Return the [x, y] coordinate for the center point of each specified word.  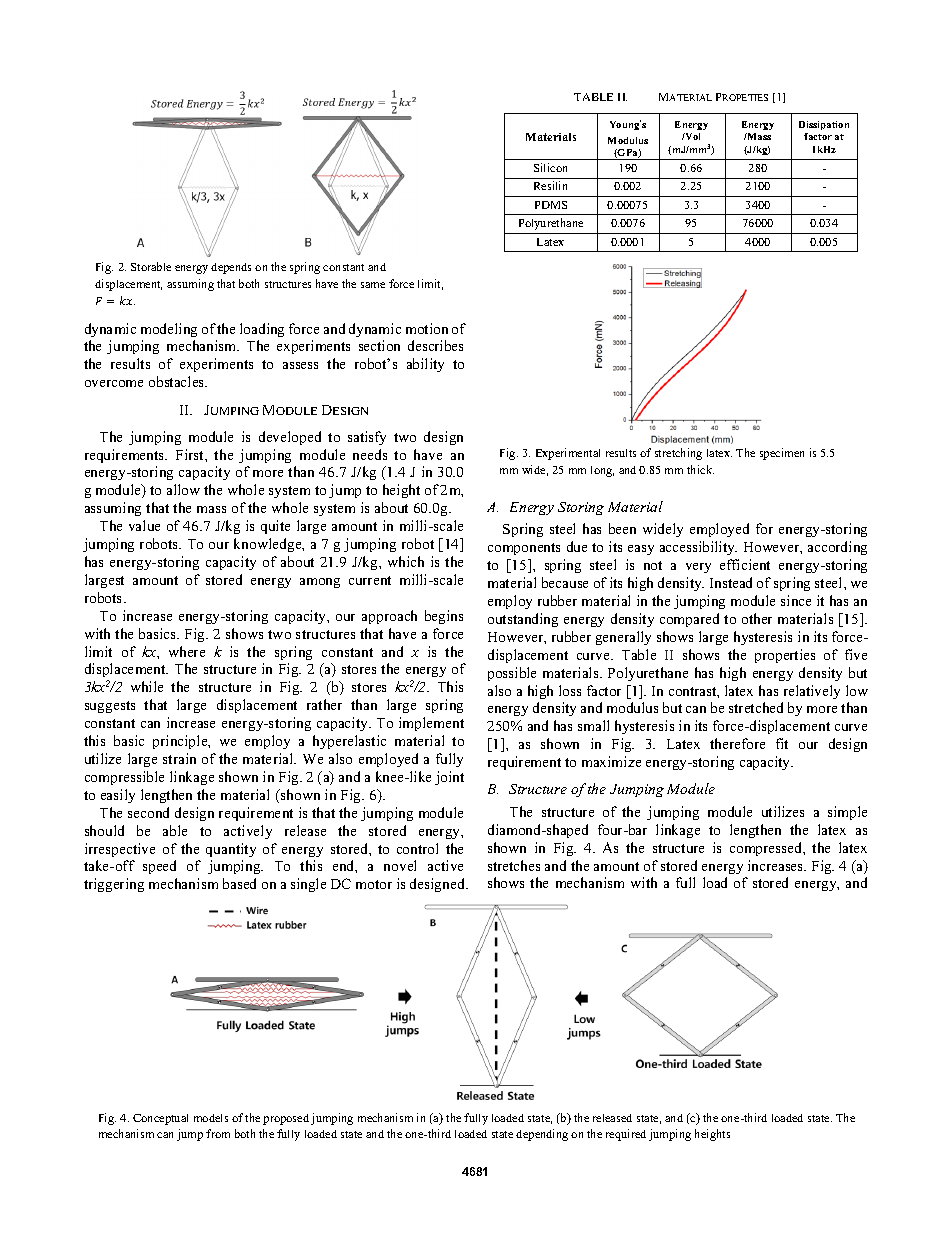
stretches [514, 865]
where [187, 651]
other [757, 618]
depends [231, 268]
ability [425, 365]
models [211, 1118]
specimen [782, 454]
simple [847, 813]
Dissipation [824, 125]
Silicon [550, 167]
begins [444, 617]
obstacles [178, 381]
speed [159, 867]
